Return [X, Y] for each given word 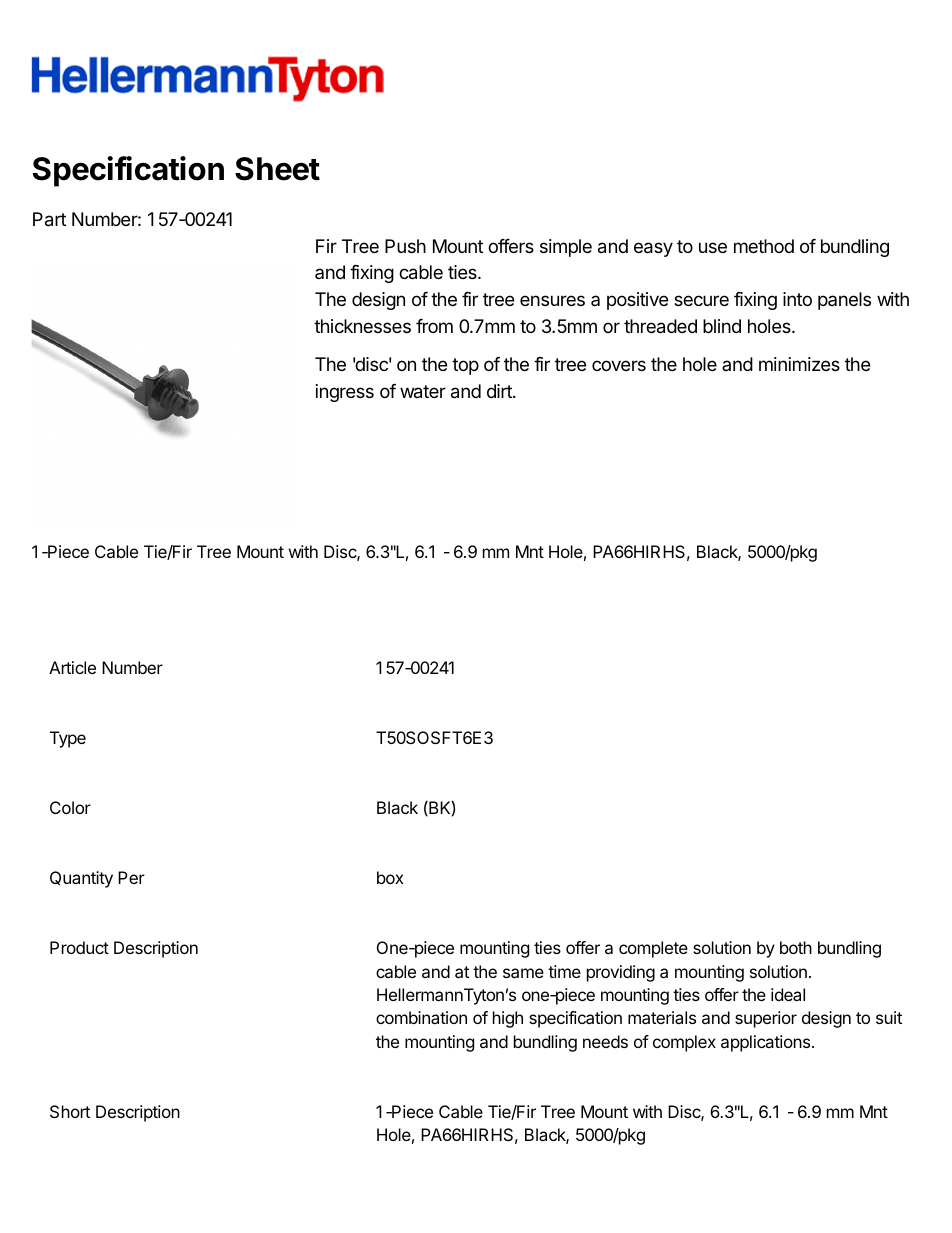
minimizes [799, 364]
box [390, 877]
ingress [345, 393]
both [796, 947]
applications [767, 1043]
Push [405, 246]
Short [70, 1111]
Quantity [81, 879]
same [523, 973]
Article [72, 667]
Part [49, 219]
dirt [500, 391]
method [764, 246]
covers [619, 365]
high [508, 1019]
